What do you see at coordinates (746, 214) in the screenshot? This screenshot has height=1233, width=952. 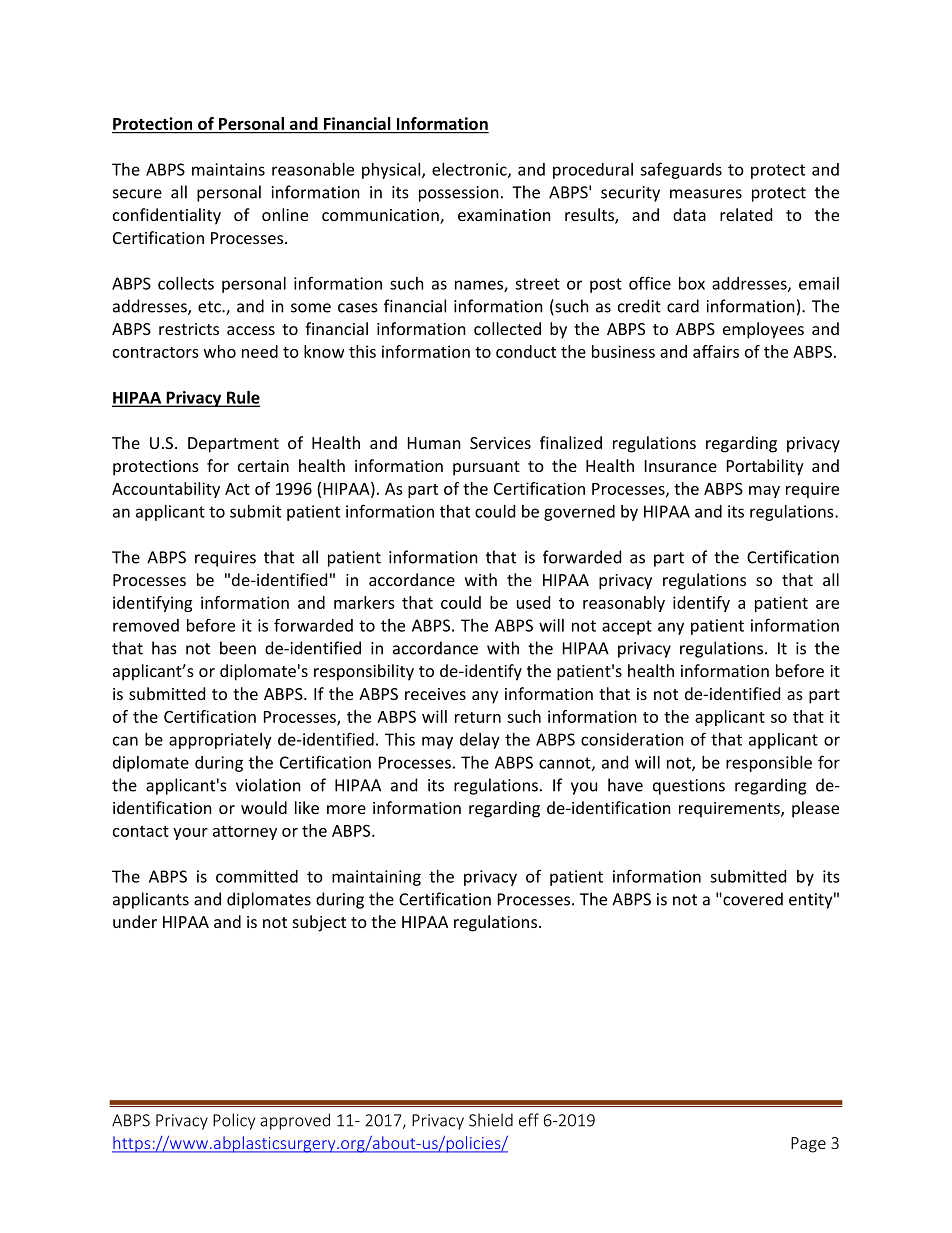 I see `related` at bounding box center [746, 214].
